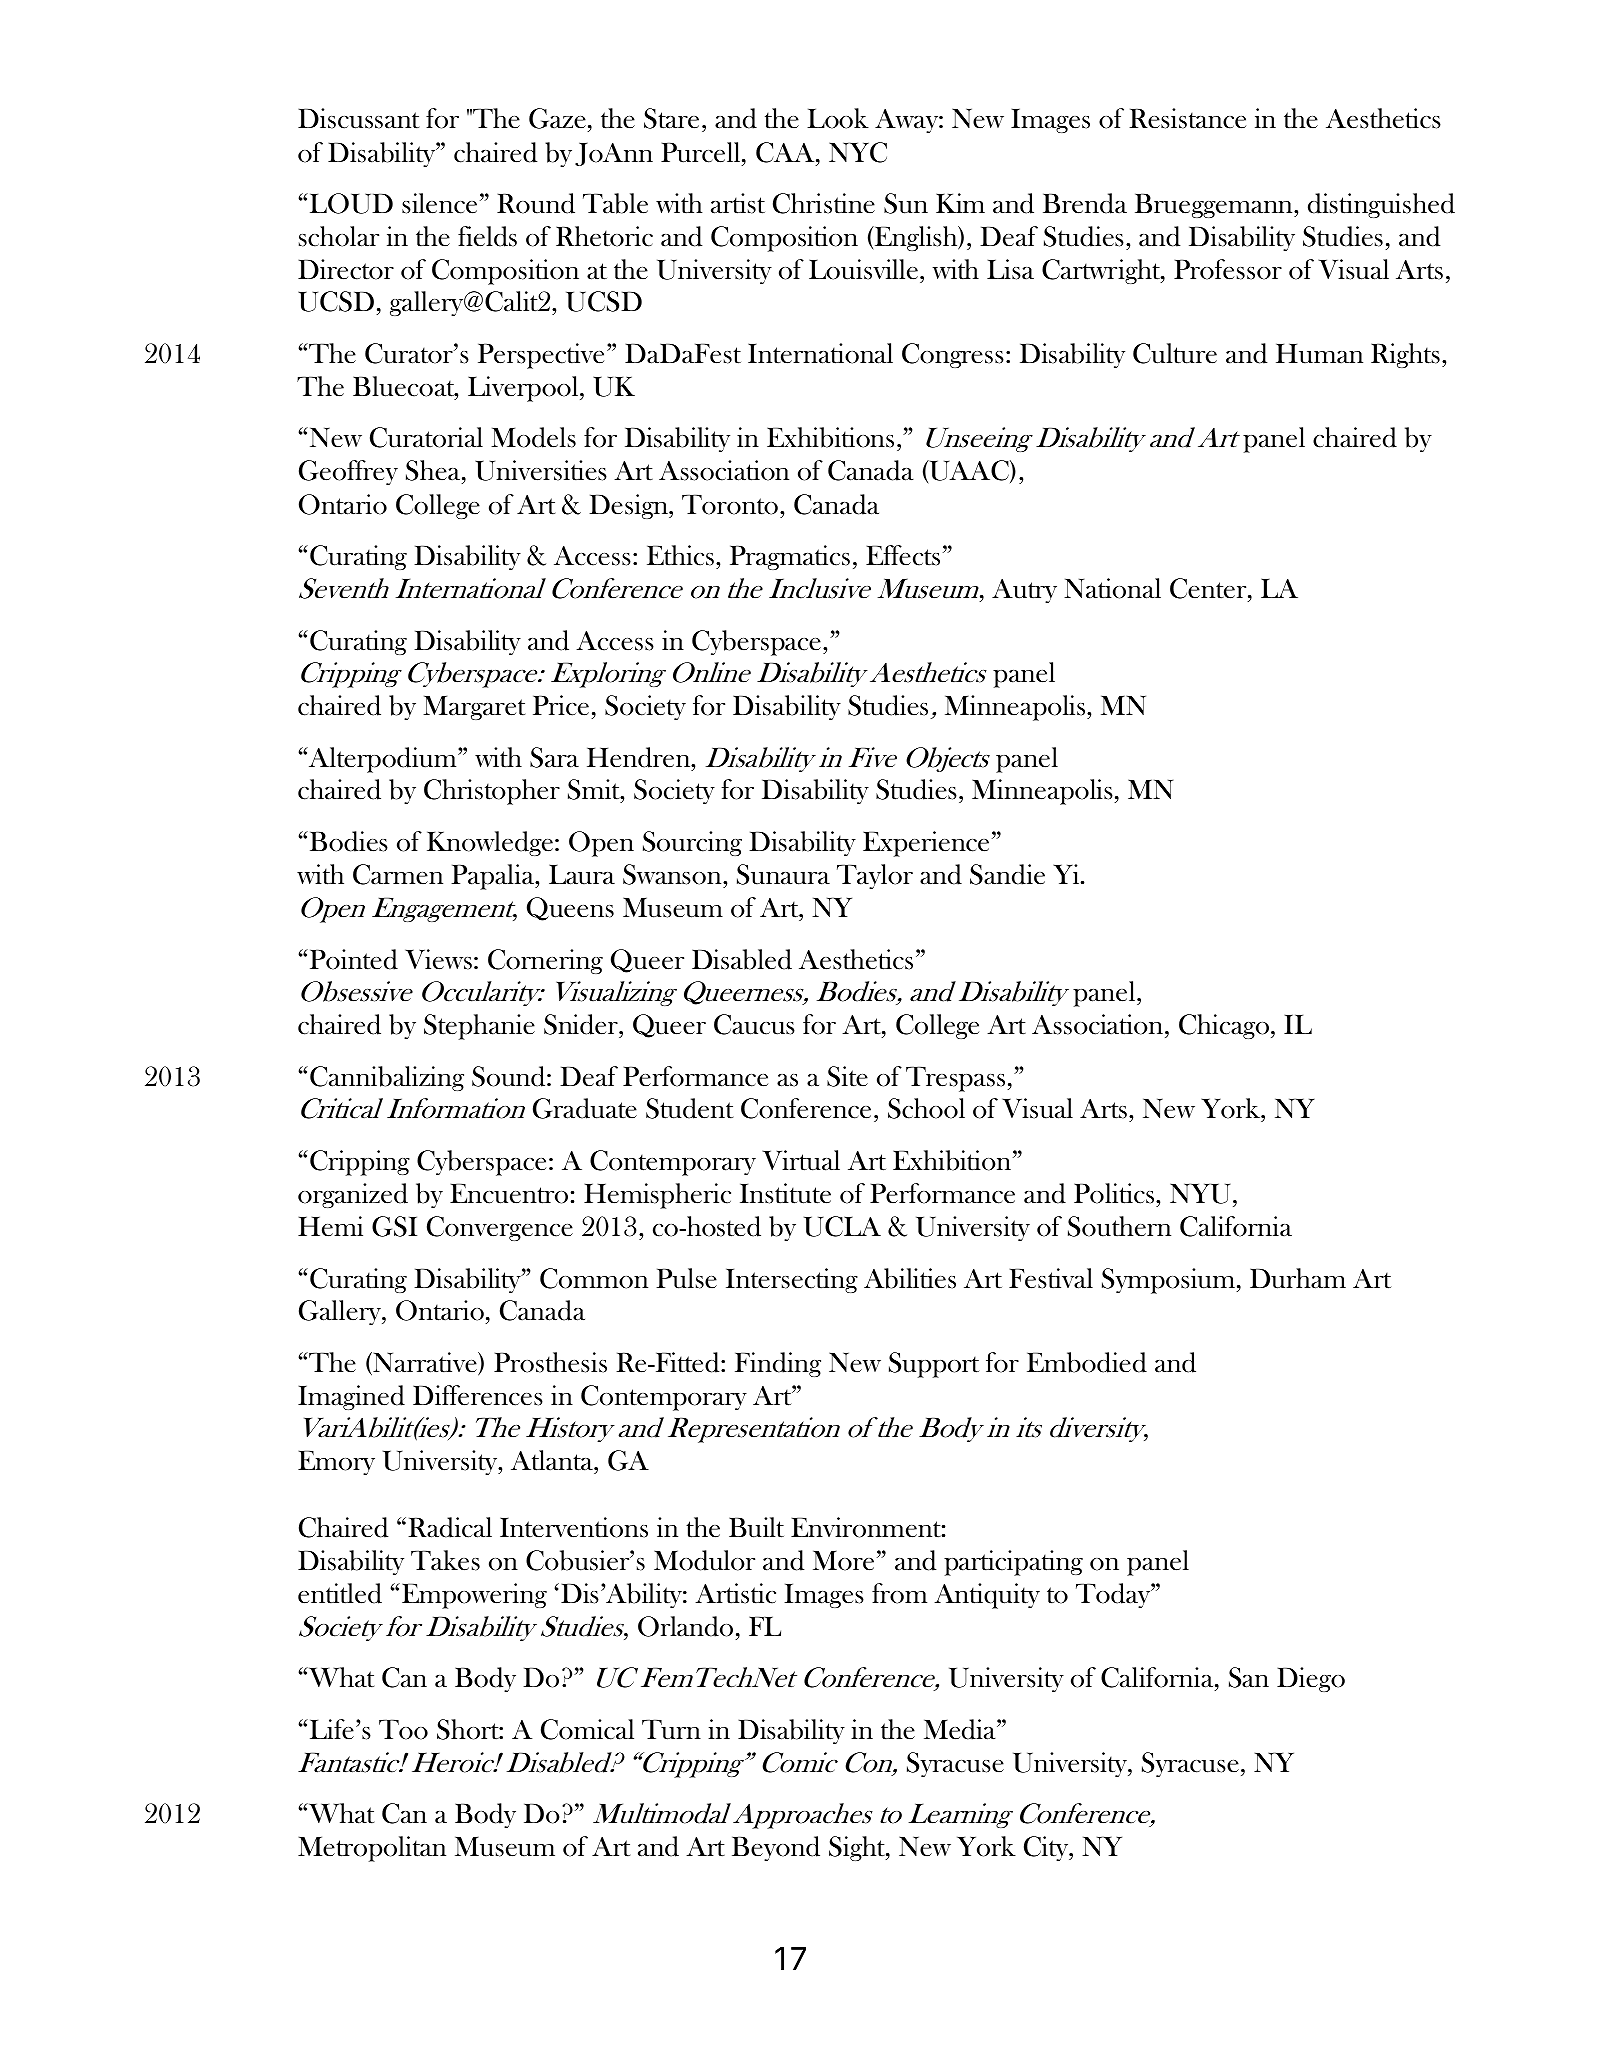 The height and width of the page is (2071, 1600). I want to click on Too, so click(403, 1730).
